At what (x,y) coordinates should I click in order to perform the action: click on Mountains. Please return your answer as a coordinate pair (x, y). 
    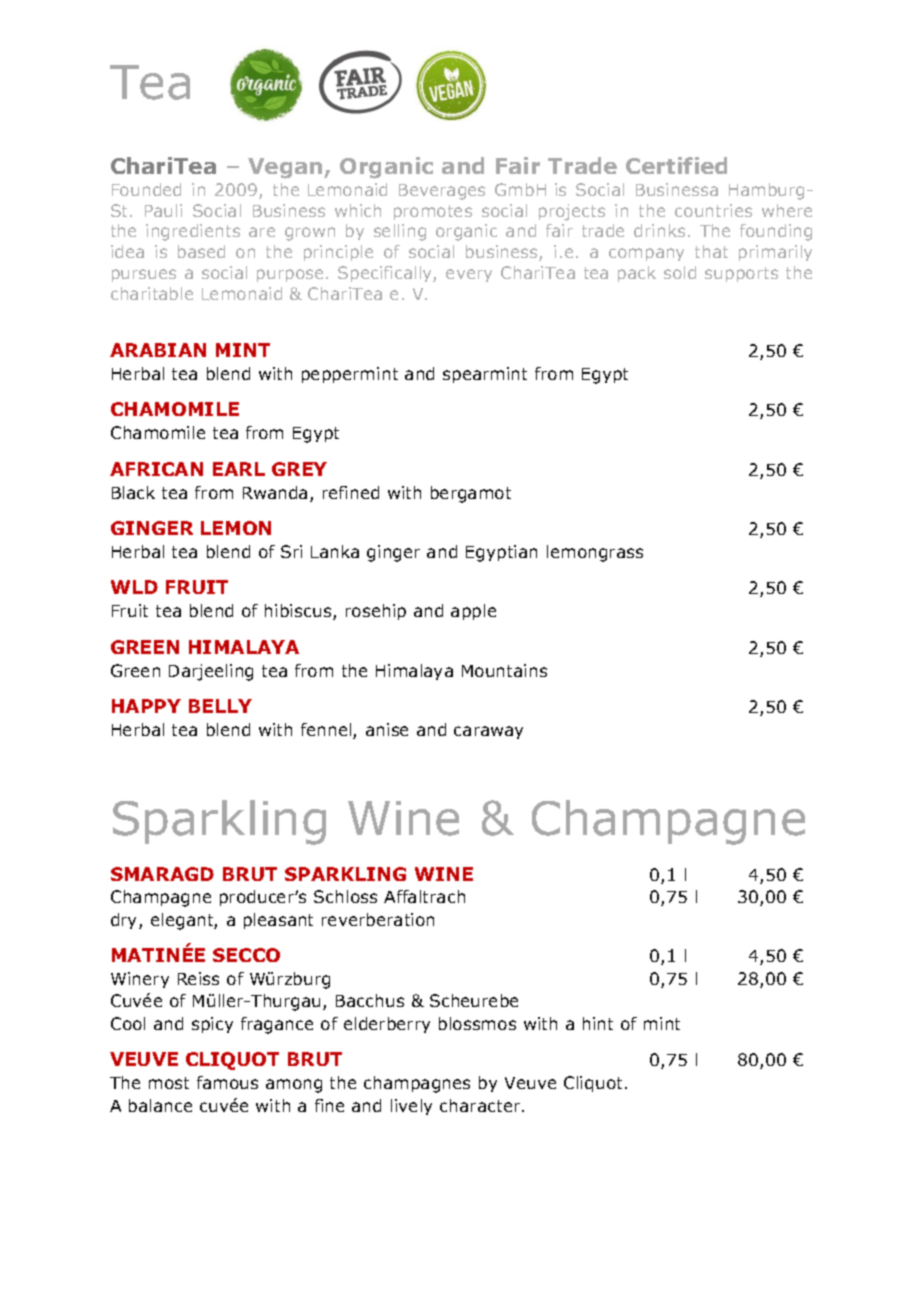
    Looking at the image, I should click on (504, 670).
